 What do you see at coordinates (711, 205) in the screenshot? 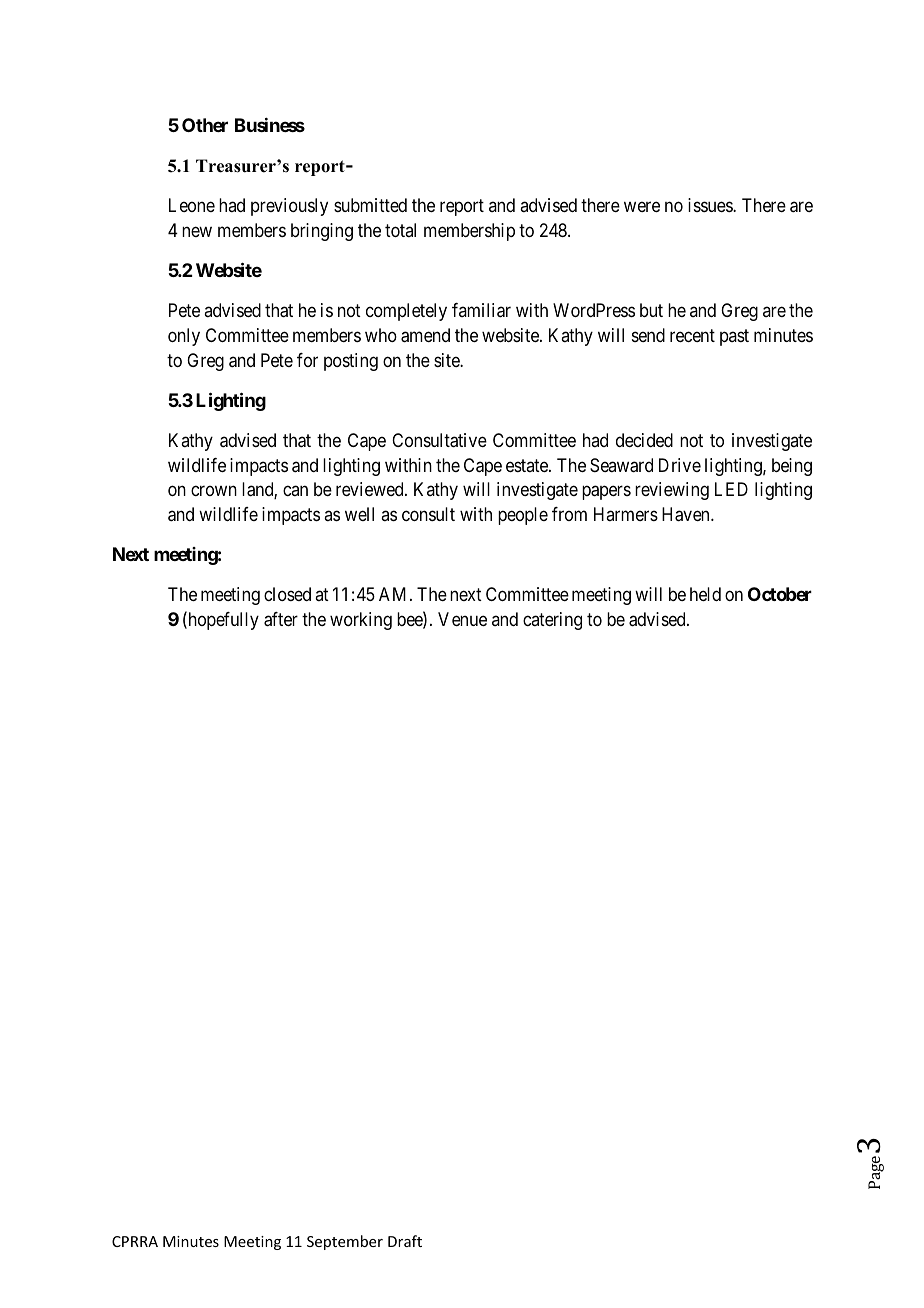
I see `issues` at bounding box center [711, 205].
